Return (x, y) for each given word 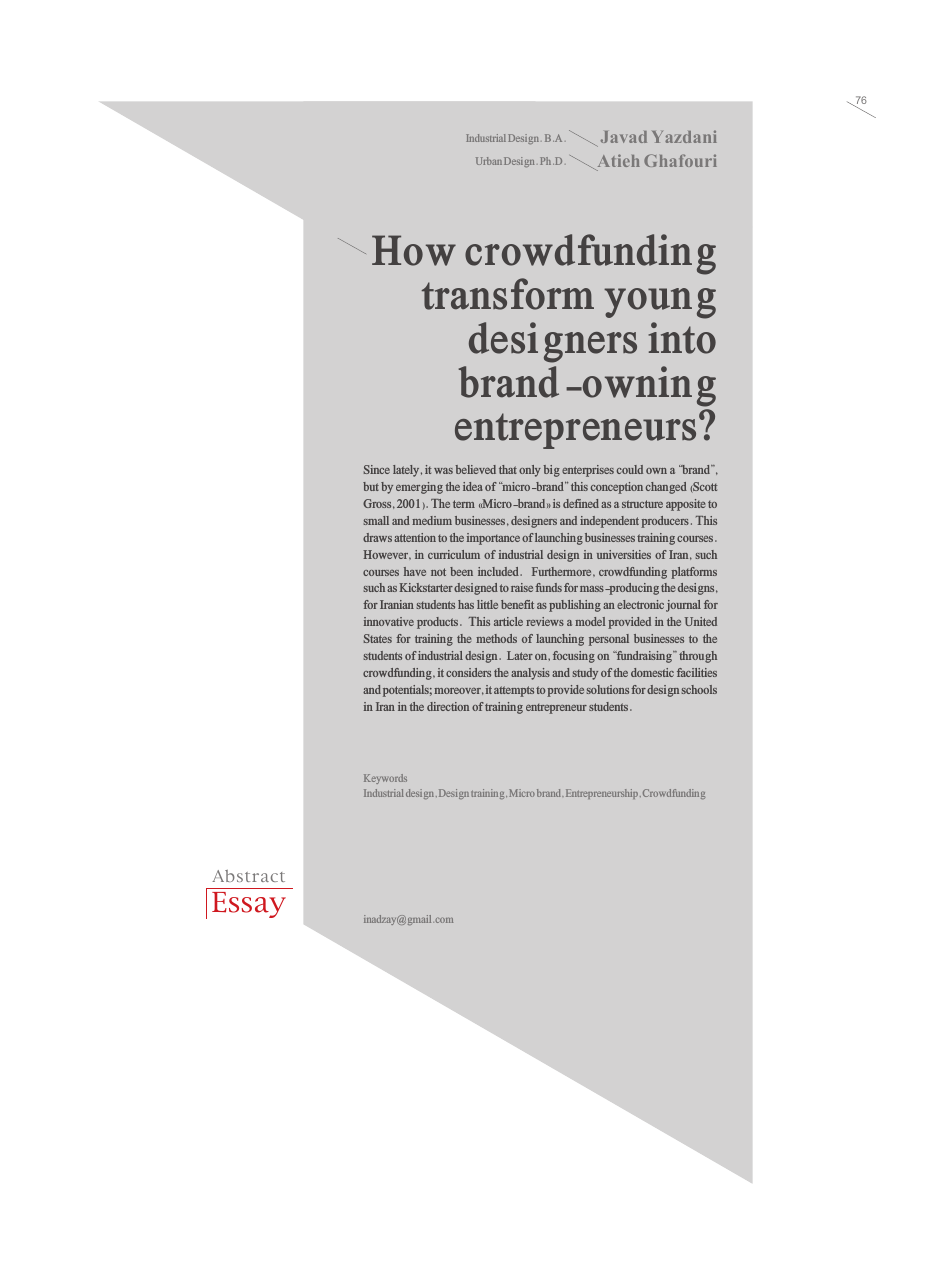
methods (496, 638)
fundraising (644, 657)
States (378, 638)
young (660, 303)
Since (377, 469)
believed (475, 469)
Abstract (248, 876)
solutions (608, 689)
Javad (624, 137)
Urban (489, 161)
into (682, 338)
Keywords (385, 779)
